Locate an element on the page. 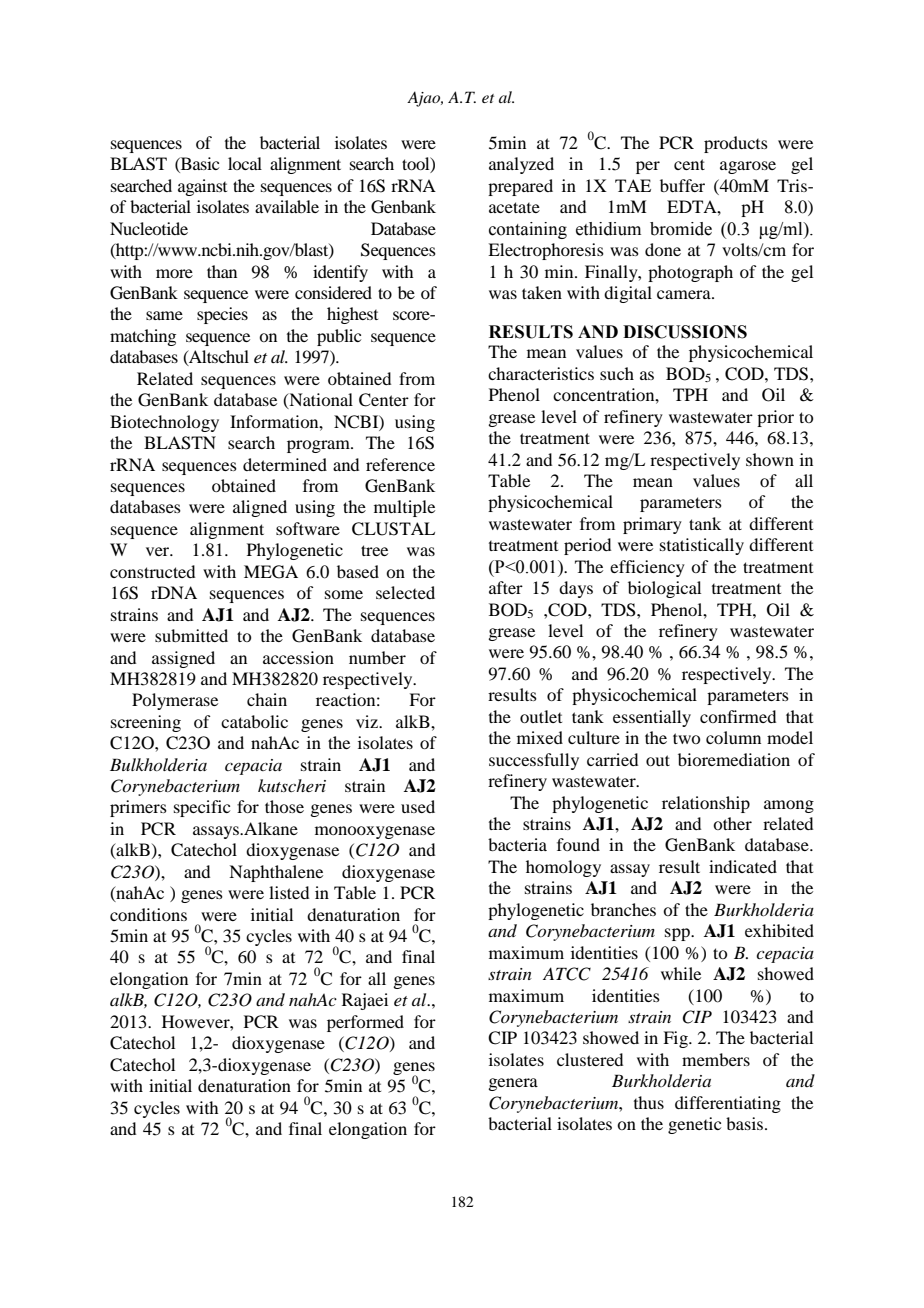  buffer is located at coordinates (682, 185).
